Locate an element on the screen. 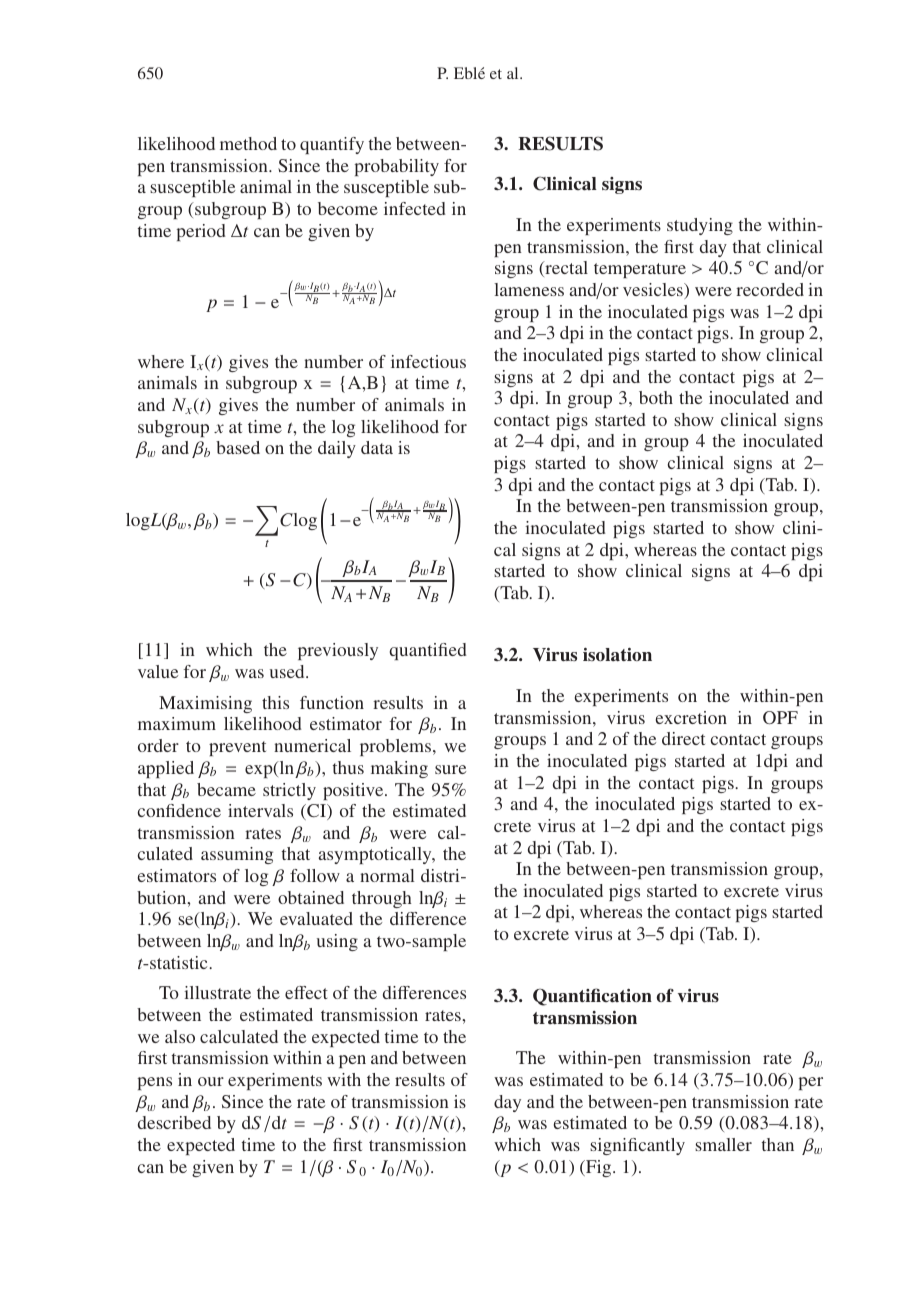 The width and height of the screenshot is (906, 1316). based is located at coordinates (238, 447).
